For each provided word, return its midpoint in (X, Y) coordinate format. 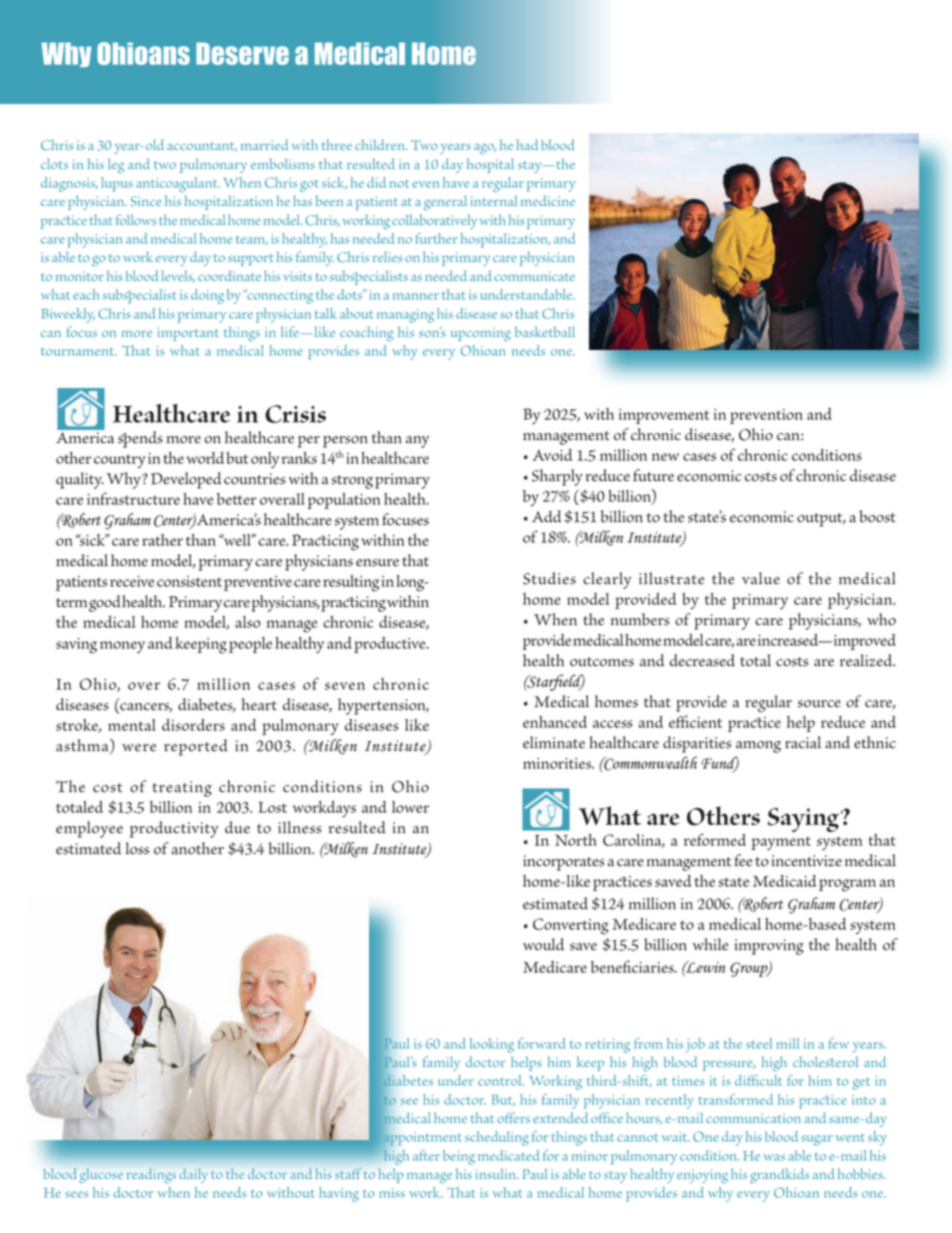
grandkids (779, 1175)
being (459, 1157)
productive (391, 645)
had (527, 144)
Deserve (242, 53)
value (761, 578)
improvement (664, 416)
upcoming (481, 334)
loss (137, 848)
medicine (548, 200)
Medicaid (784, 881)
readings (151, 1176)
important (188, 334)
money (122, 647)
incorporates (564, 863)
